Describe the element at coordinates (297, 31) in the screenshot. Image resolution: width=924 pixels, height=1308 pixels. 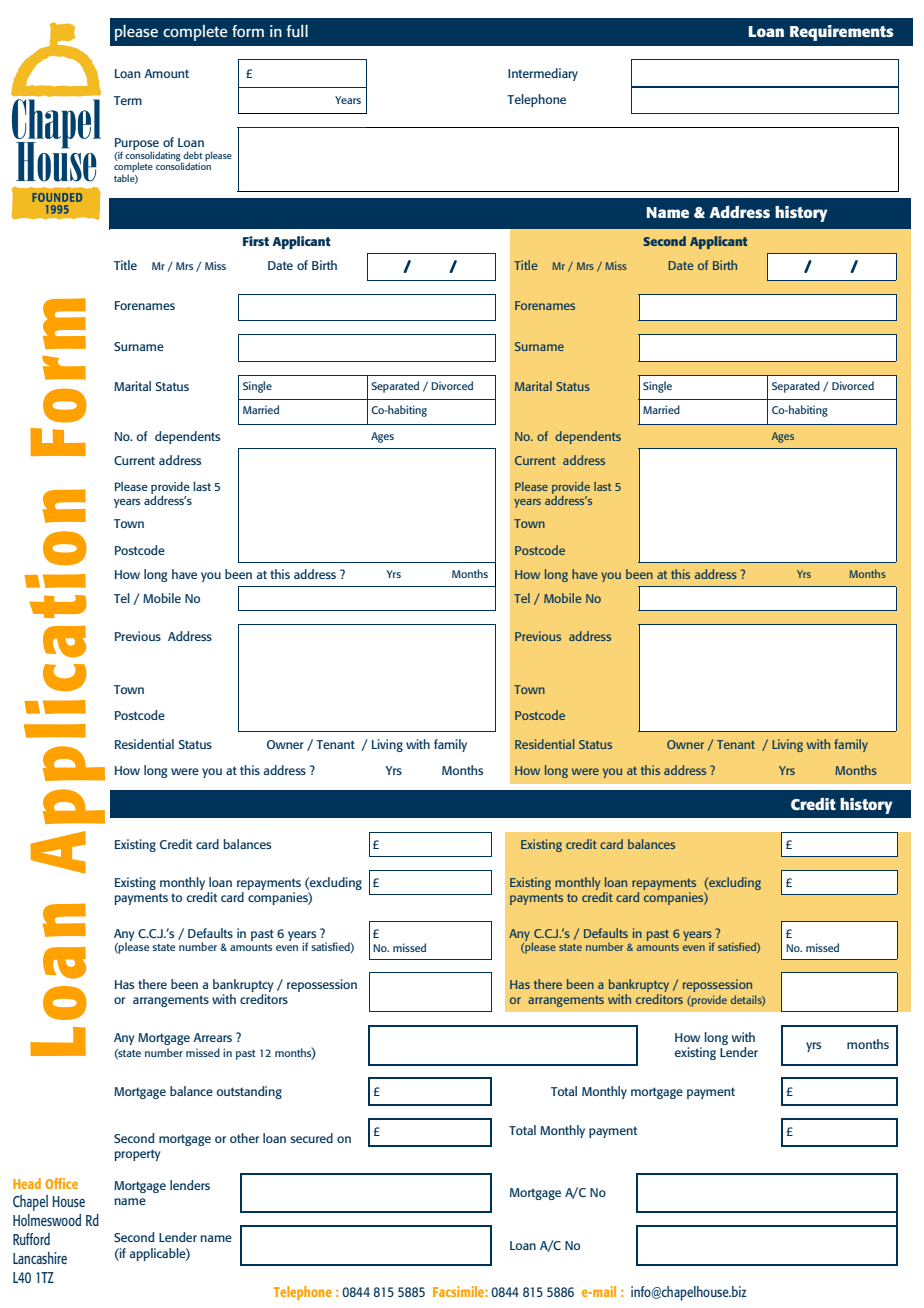
I see `full` at that location.
